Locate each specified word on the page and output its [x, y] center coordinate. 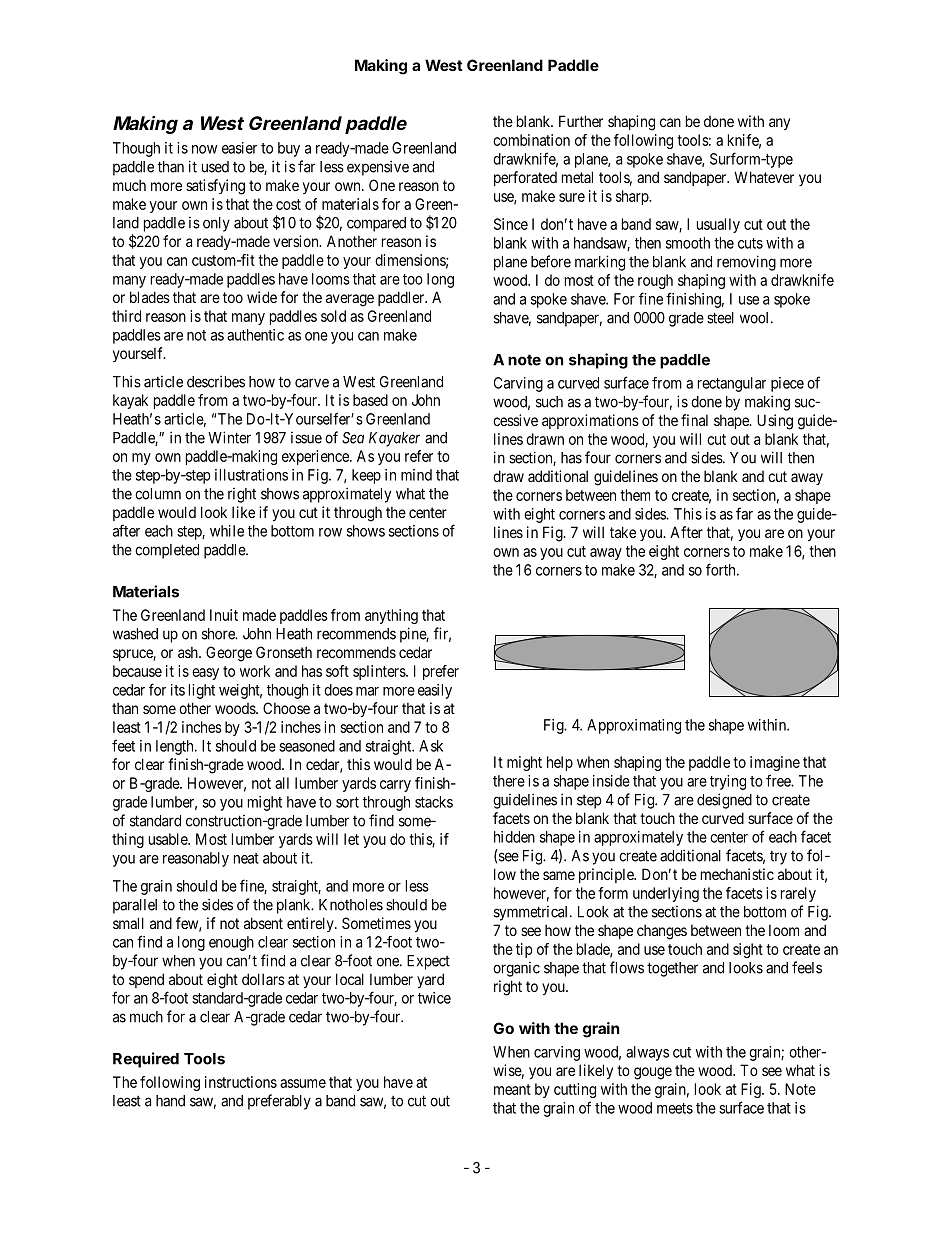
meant [512, 1089]
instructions [241, 1082]
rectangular [732, 384]
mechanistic [737, 874]
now [204, 149]
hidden [514, 837]
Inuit [224, 615]
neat [246, 858]
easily [435, 691]
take [623, 532]
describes [216, 381]
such [549, 402]
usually [718, 225]
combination [531, 140]
